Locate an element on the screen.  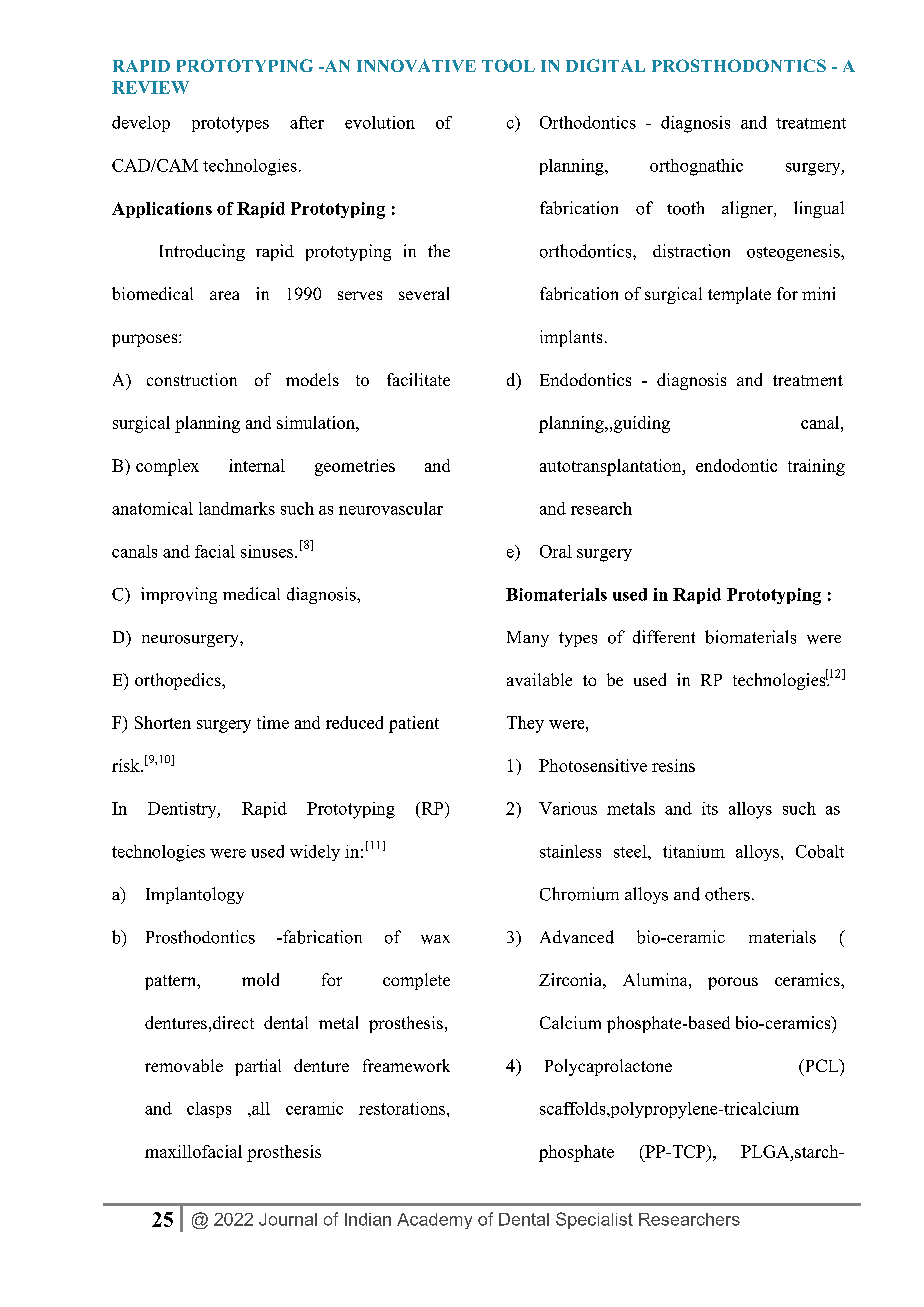
aligner is located at coordinates (748, 209).
